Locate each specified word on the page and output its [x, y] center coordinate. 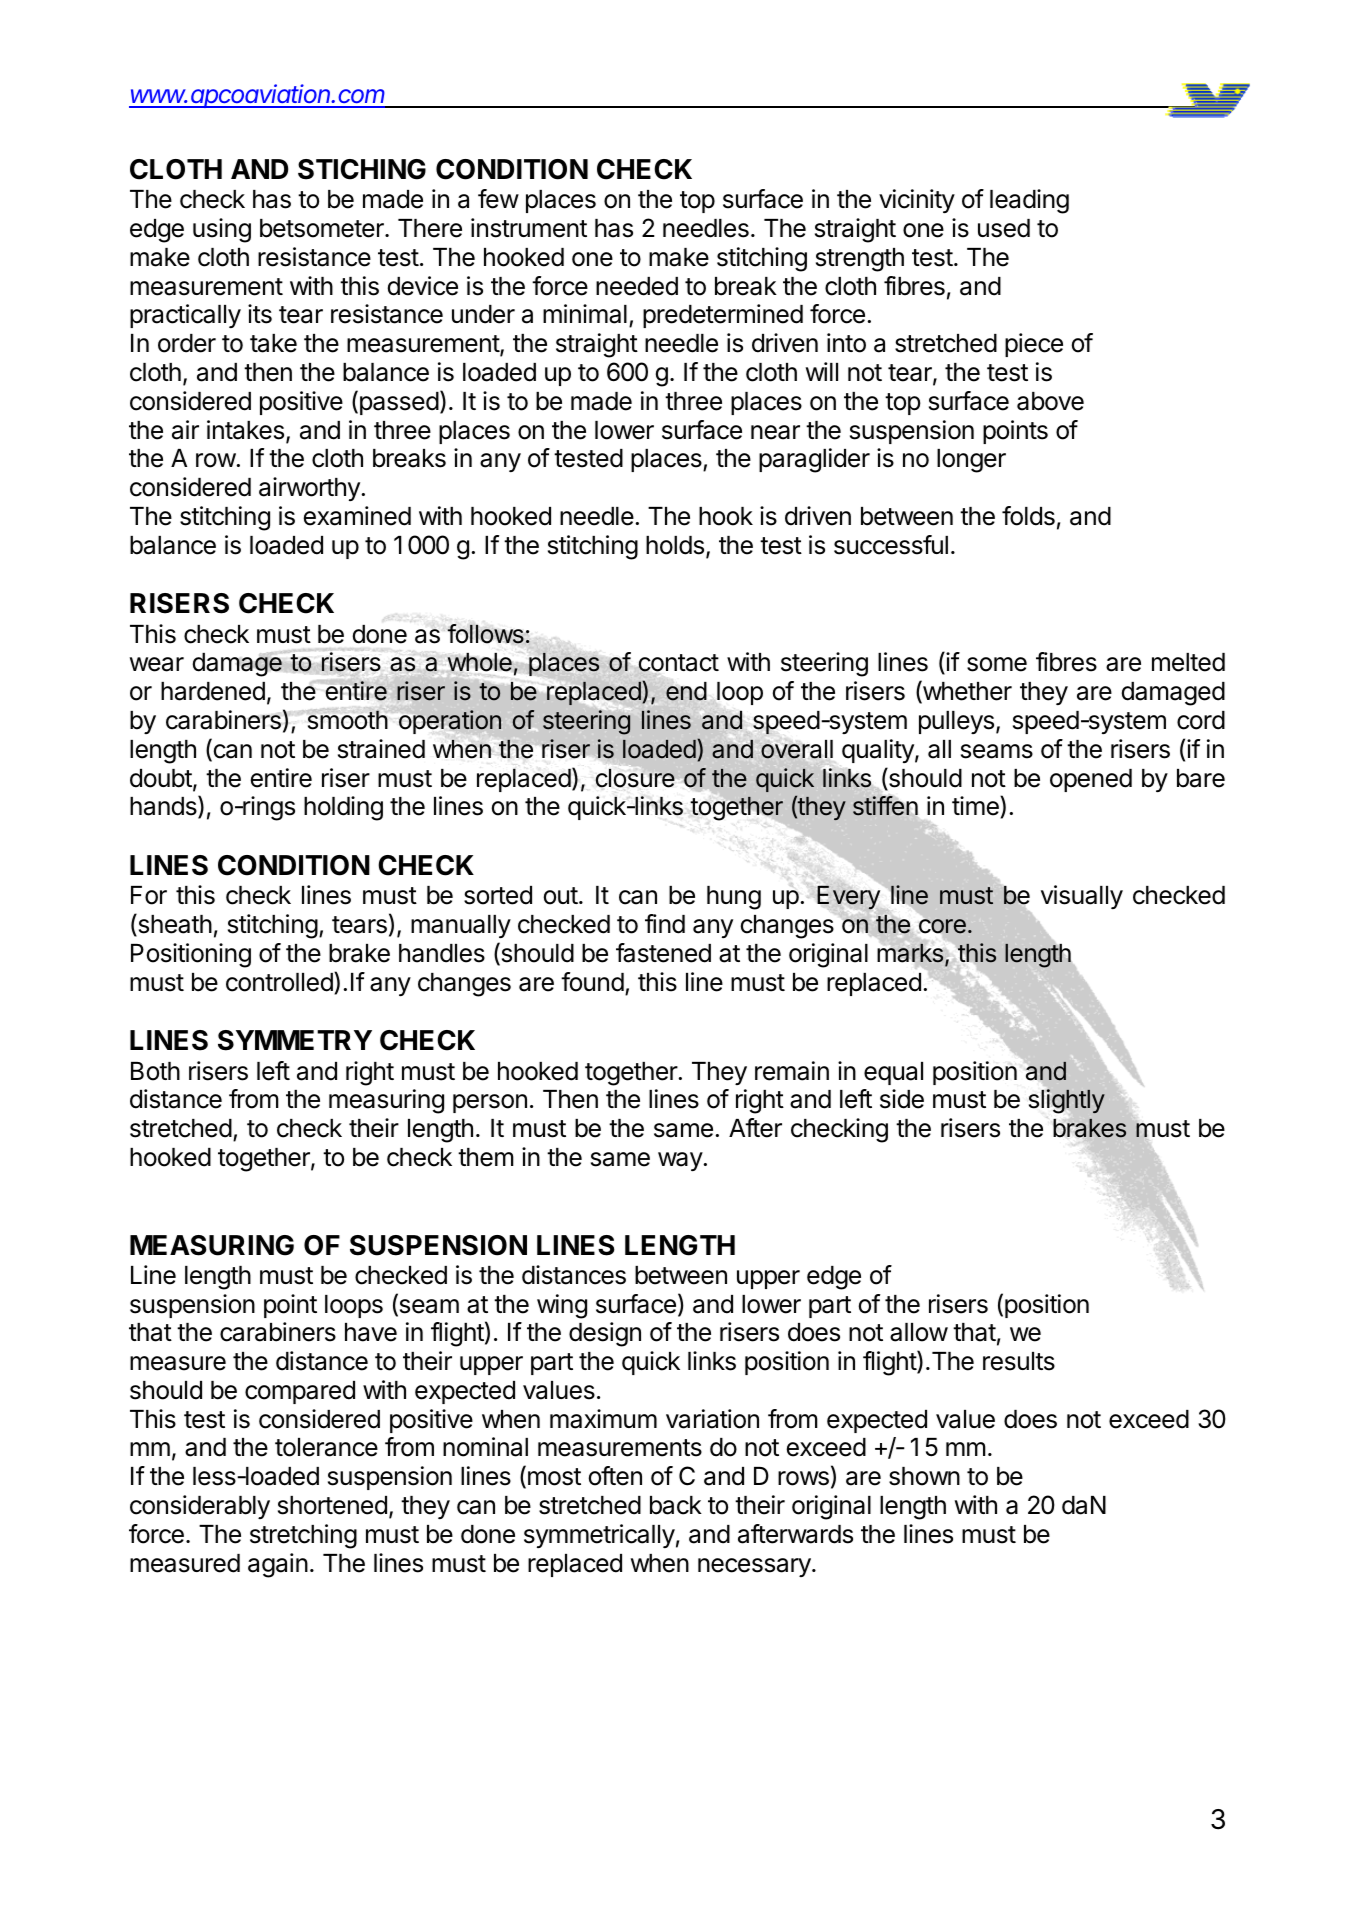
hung [734, 898]
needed [637, 286]
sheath [174, 925]
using [222, 230]
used [1004, 228]
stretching [303, 1536]
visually [1082, 897]
